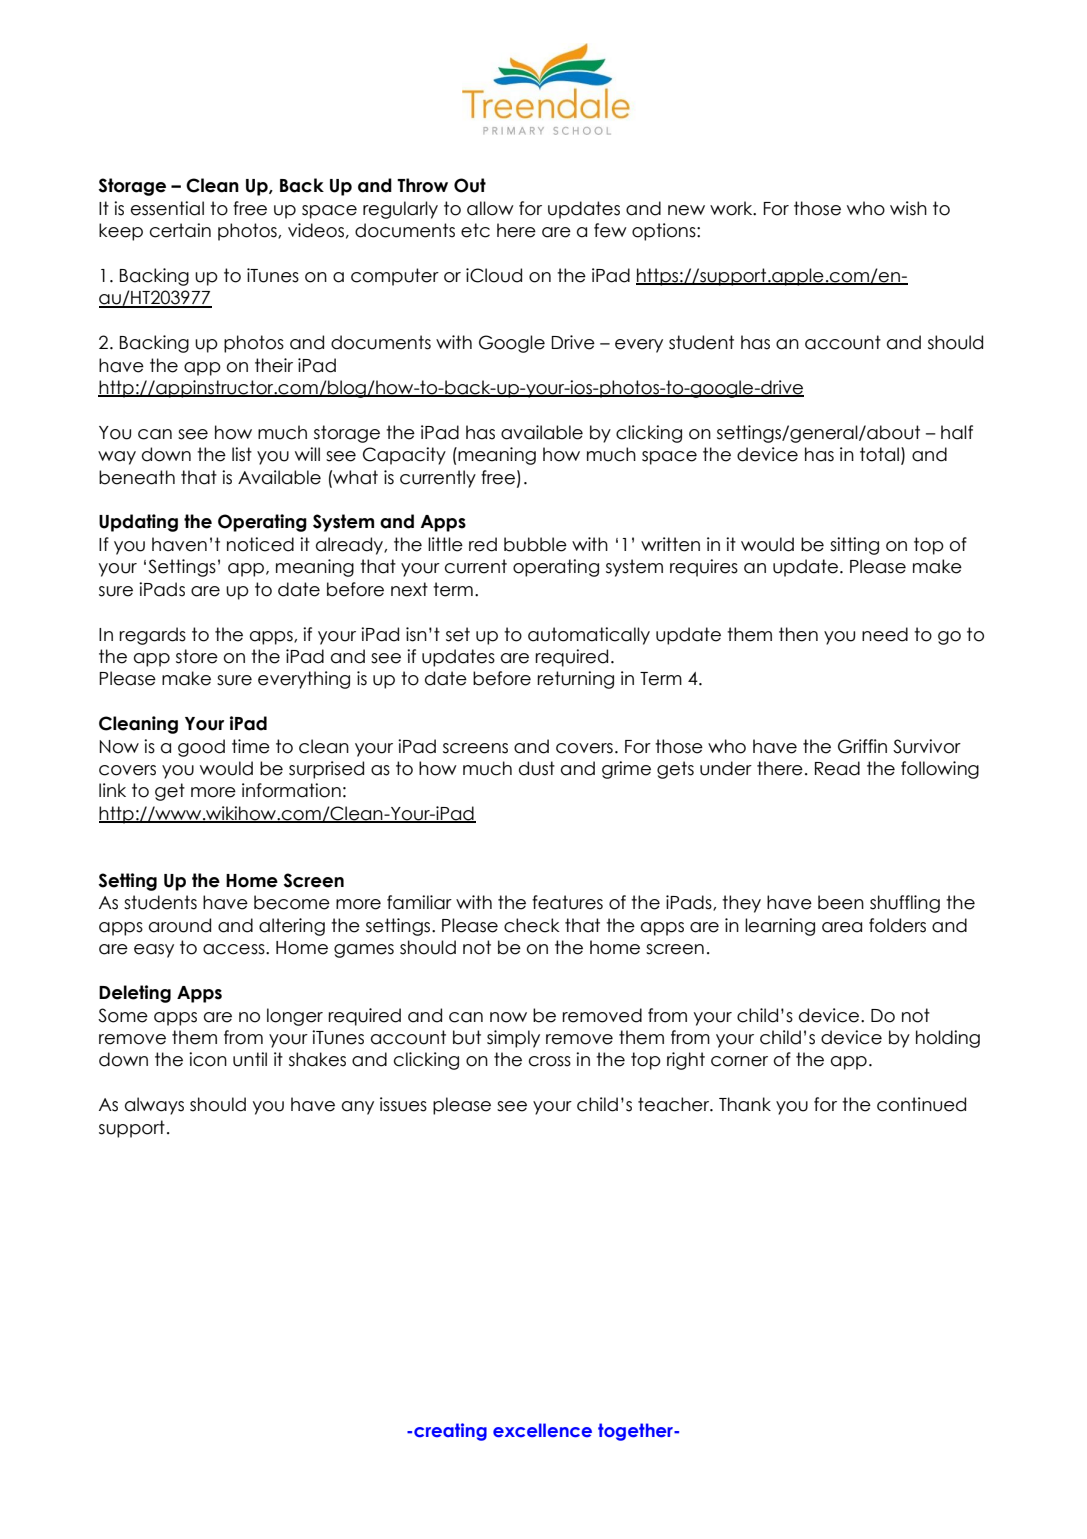 Image resolution: width=1087 pixels, height=1539 pixels. I want to click on wish, so click(908, 208).
